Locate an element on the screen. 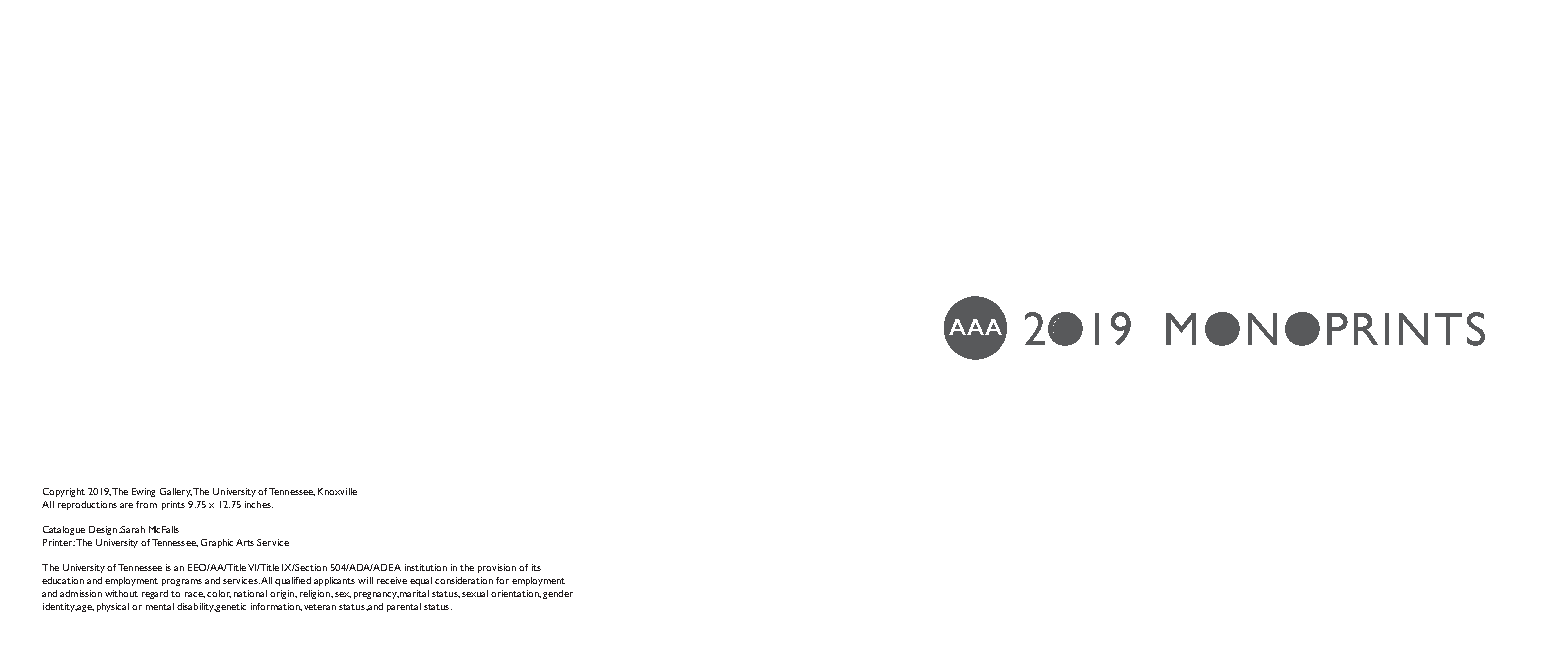  AAA is located at coordinates (975, 327).
